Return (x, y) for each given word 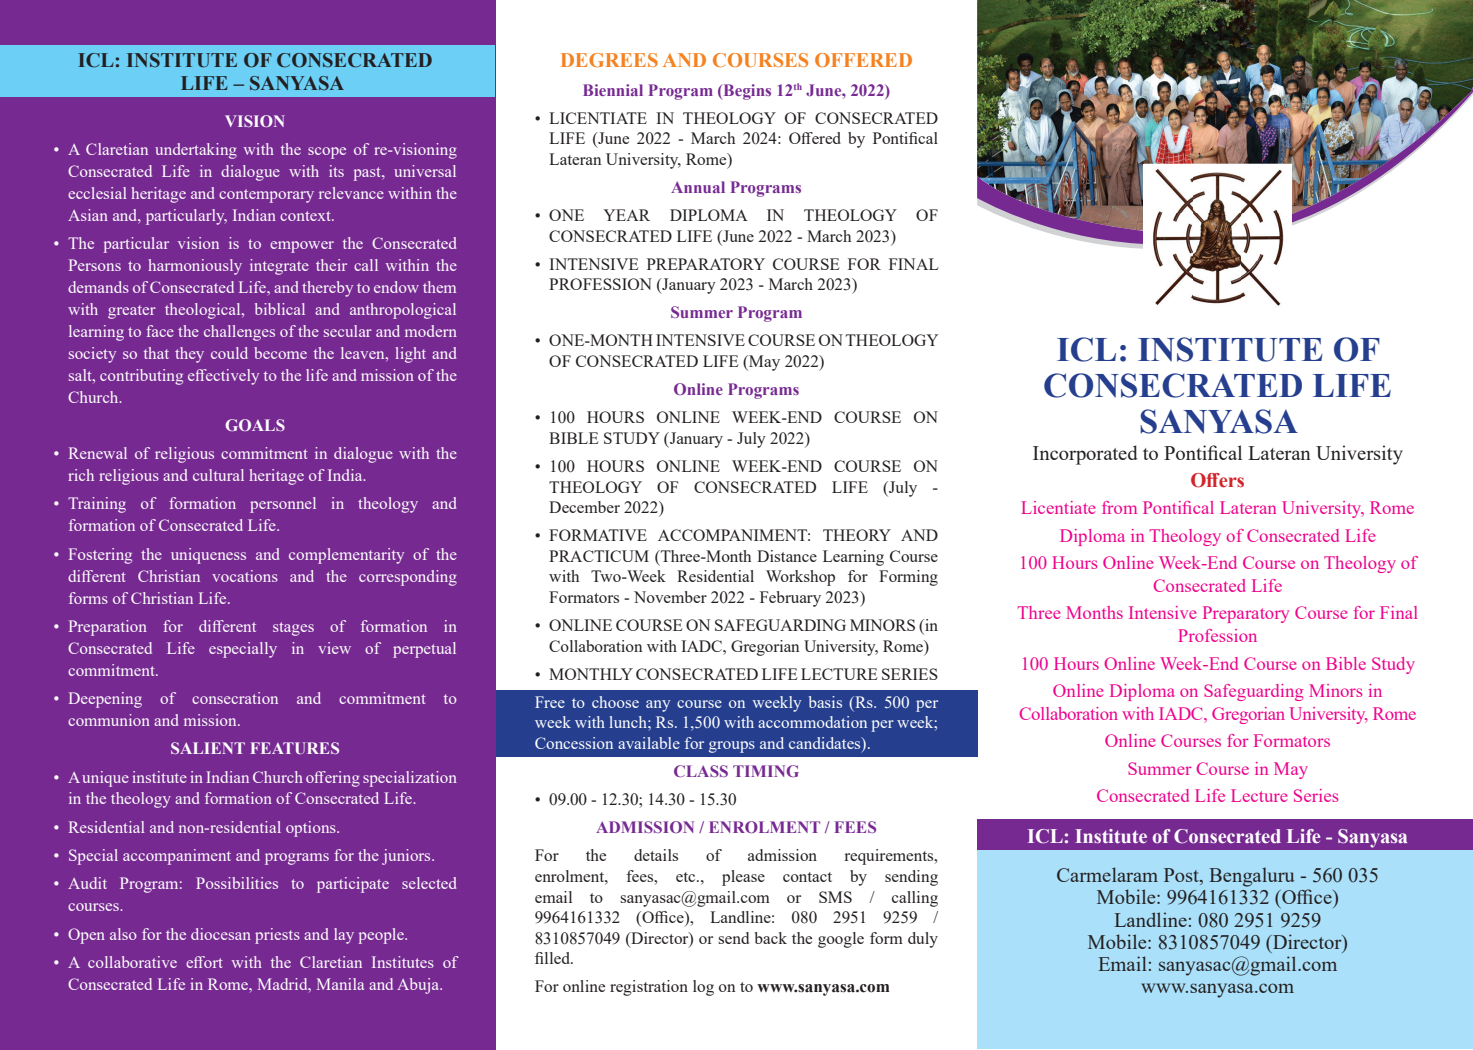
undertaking (196, 151)
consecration (235, 698)
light (411, 355)
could (229, 353)
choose (615, 702)
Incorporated (1085, 455)
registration (649, 988)
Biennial (613, 90)
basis (825, 702)
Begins (746, 92)
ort (212, 962)
